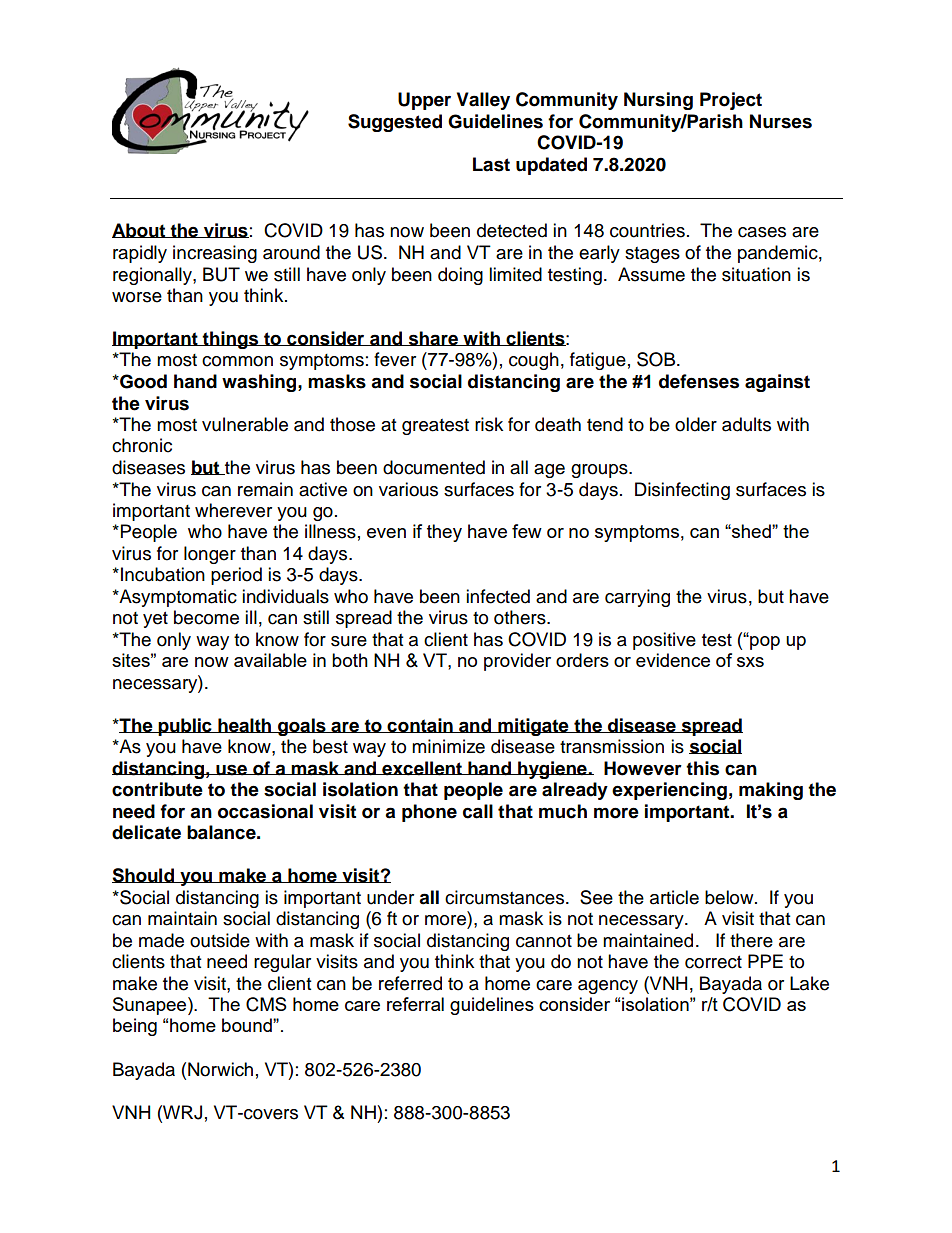 This page has width=952, height=1233. Describe the element at coordinates (489, 424) in the page. I see `risk` at that location.
